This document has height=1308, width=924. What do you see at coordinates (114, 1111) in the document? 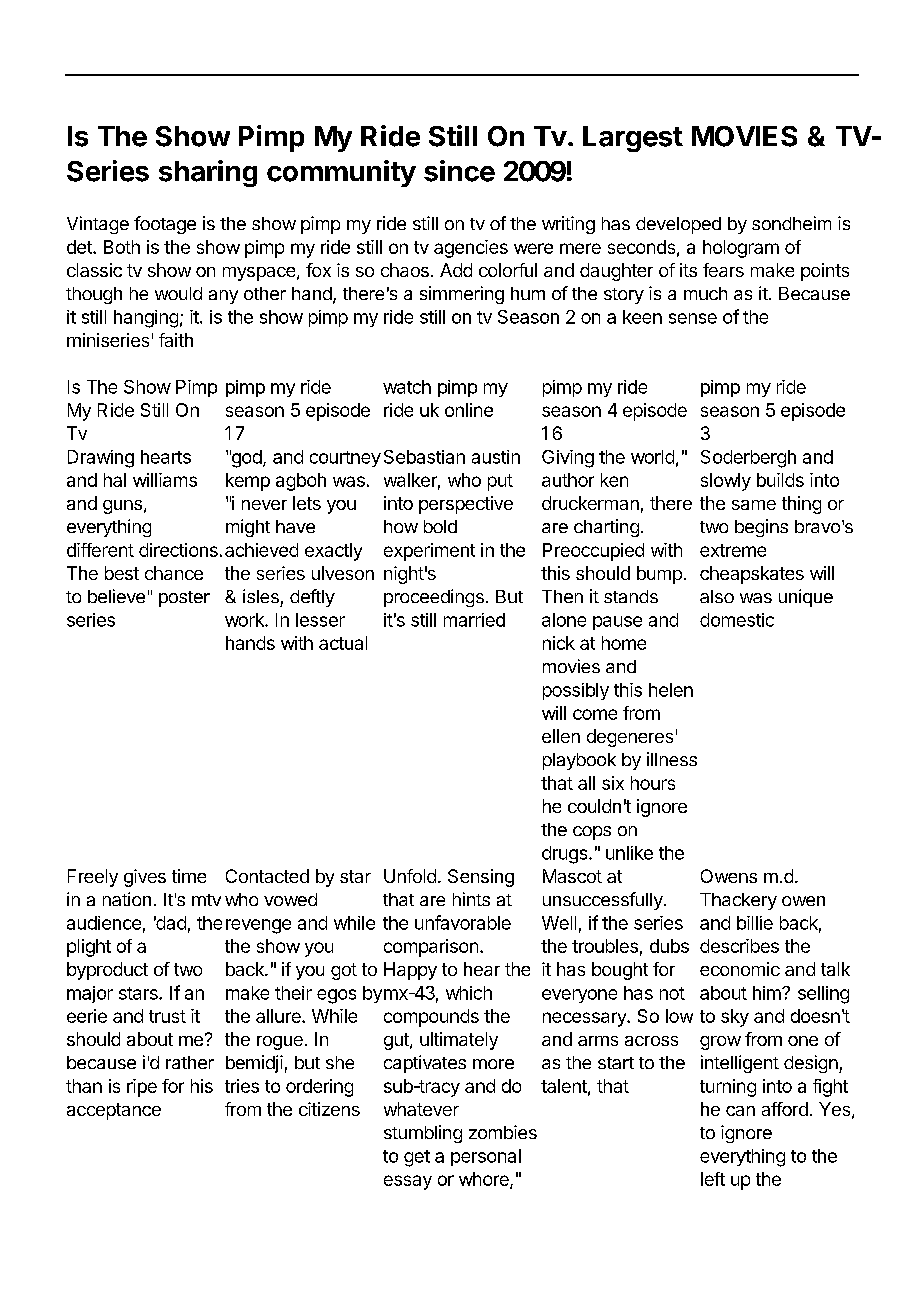
I see `acceptance` at bounding box center [114, 1111].
